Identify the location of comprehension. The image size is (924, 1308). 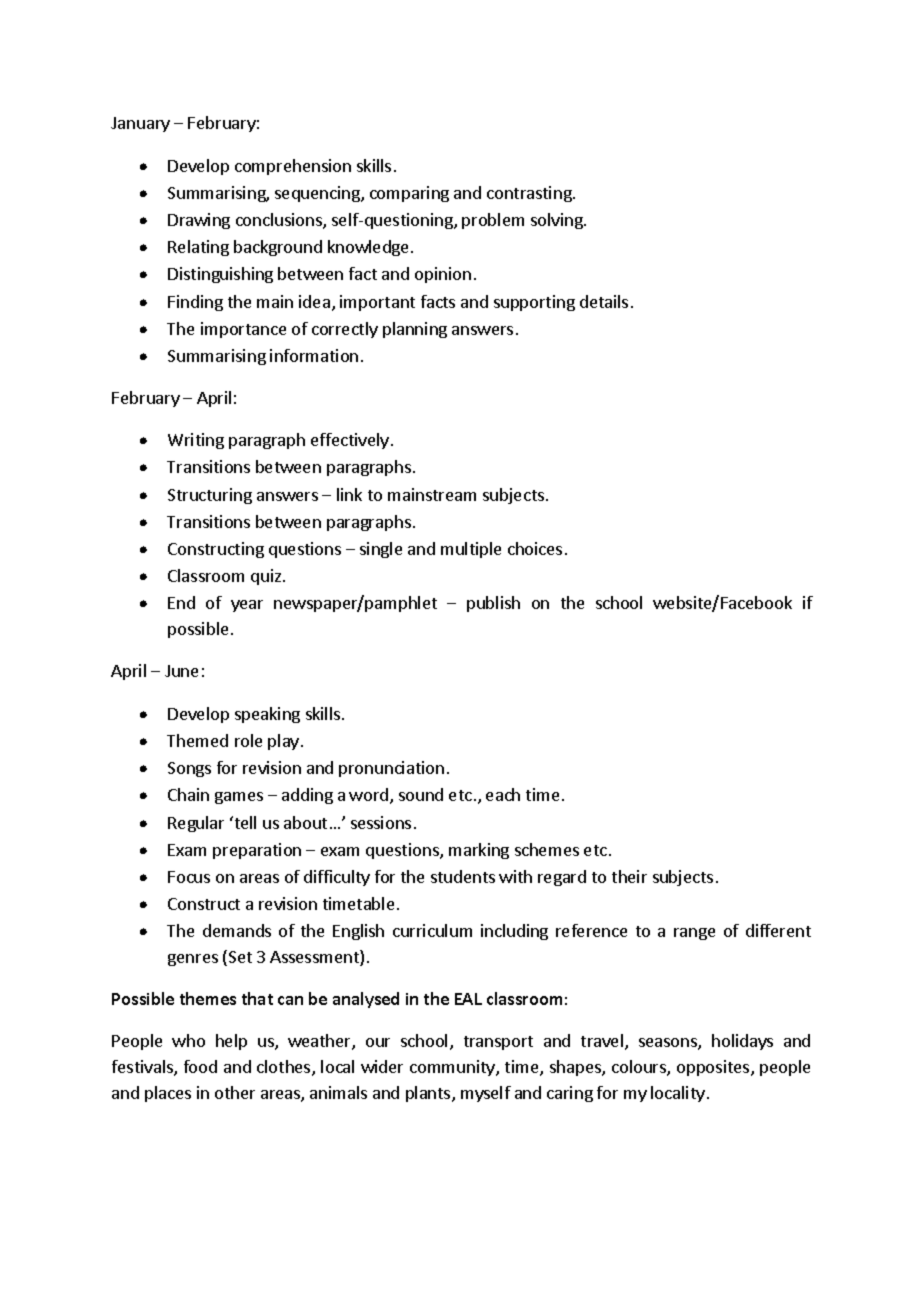
(293, 167).
